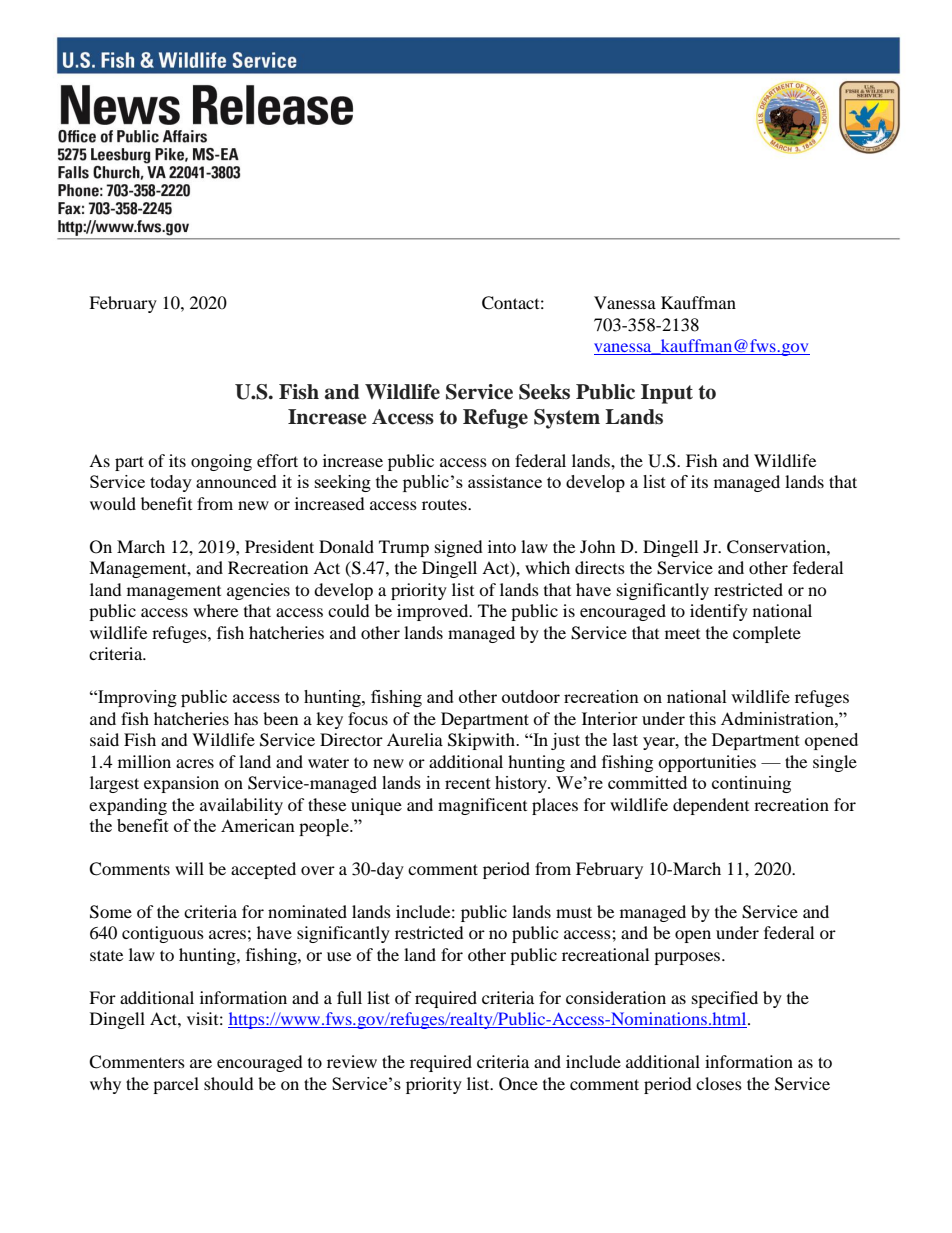 Image resolution: width=952 pixels, height=1233 pixels. What do you see at coordinates (434, 612) in the page?
I see `improved` at bounding box center [434, 612].
